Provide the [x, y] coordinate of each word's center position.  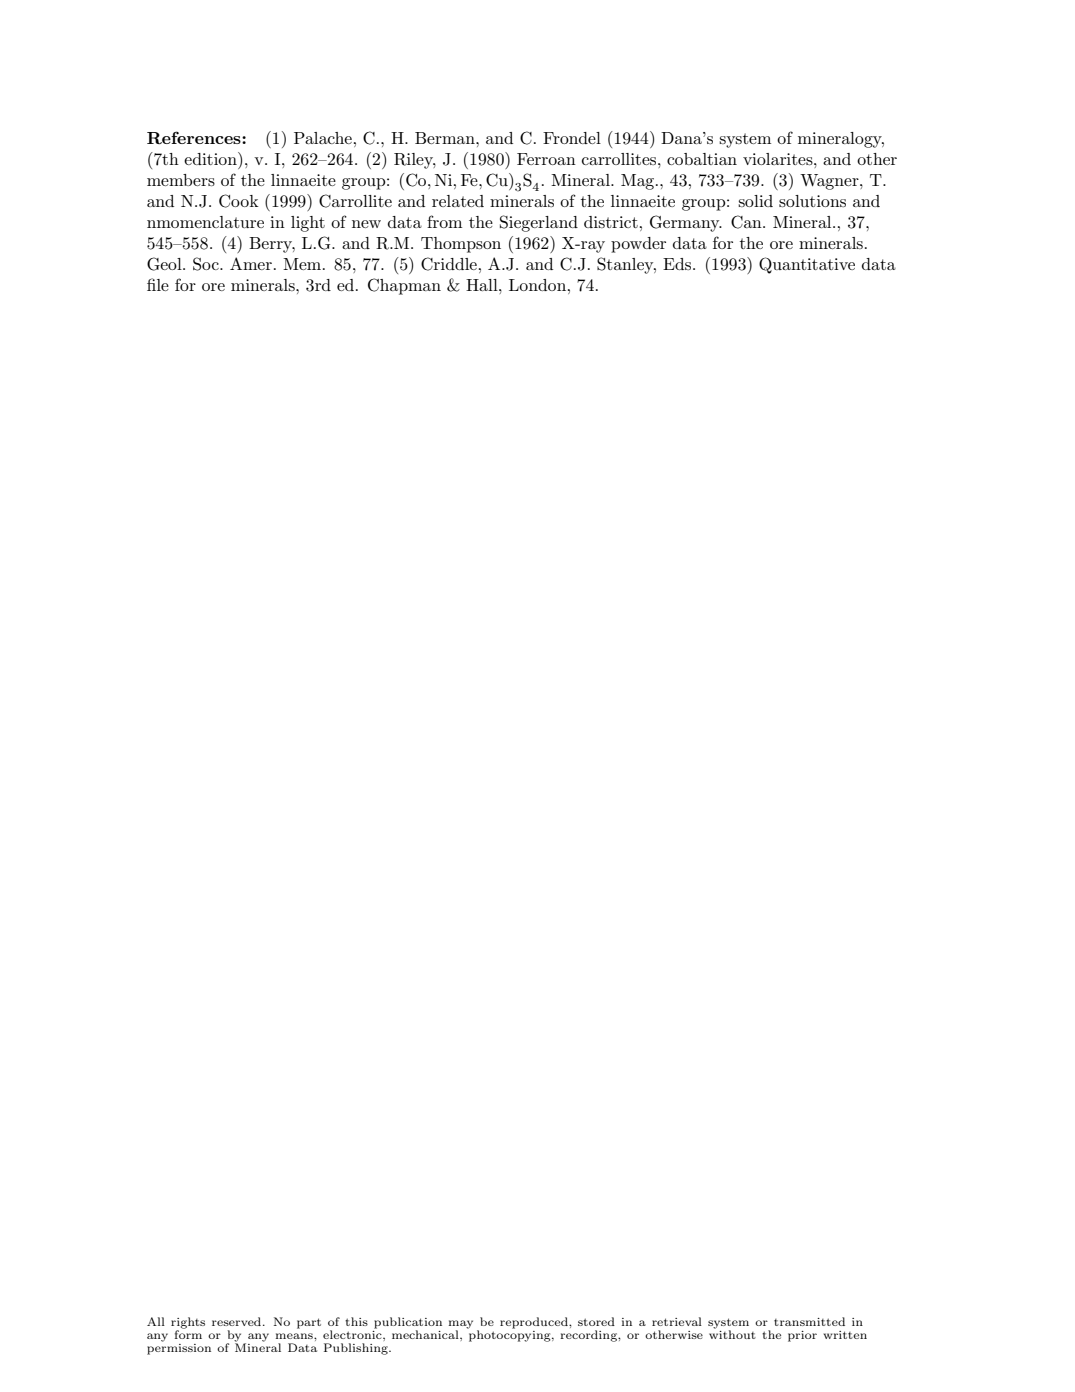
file [158, 284]
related [458, 201]
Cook [239, 201]
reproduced [535, 1323]
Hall [483, 285]
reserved [238, 1321]
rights [188, 1324]
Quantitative [807, 265]
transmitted [809, 1321]
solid [755, 201]
